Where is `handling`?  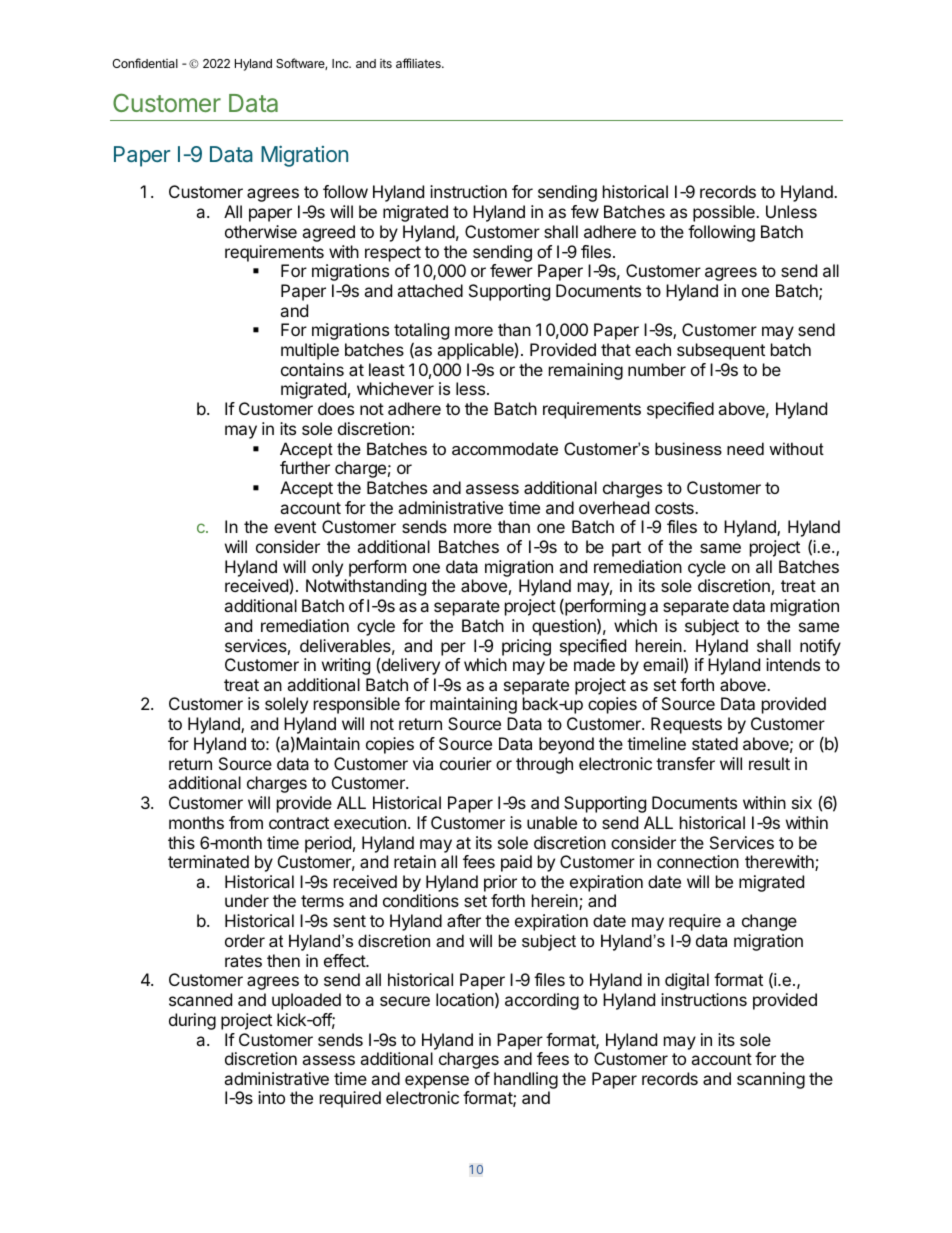 handling is located at coordinates (526, 1082).
